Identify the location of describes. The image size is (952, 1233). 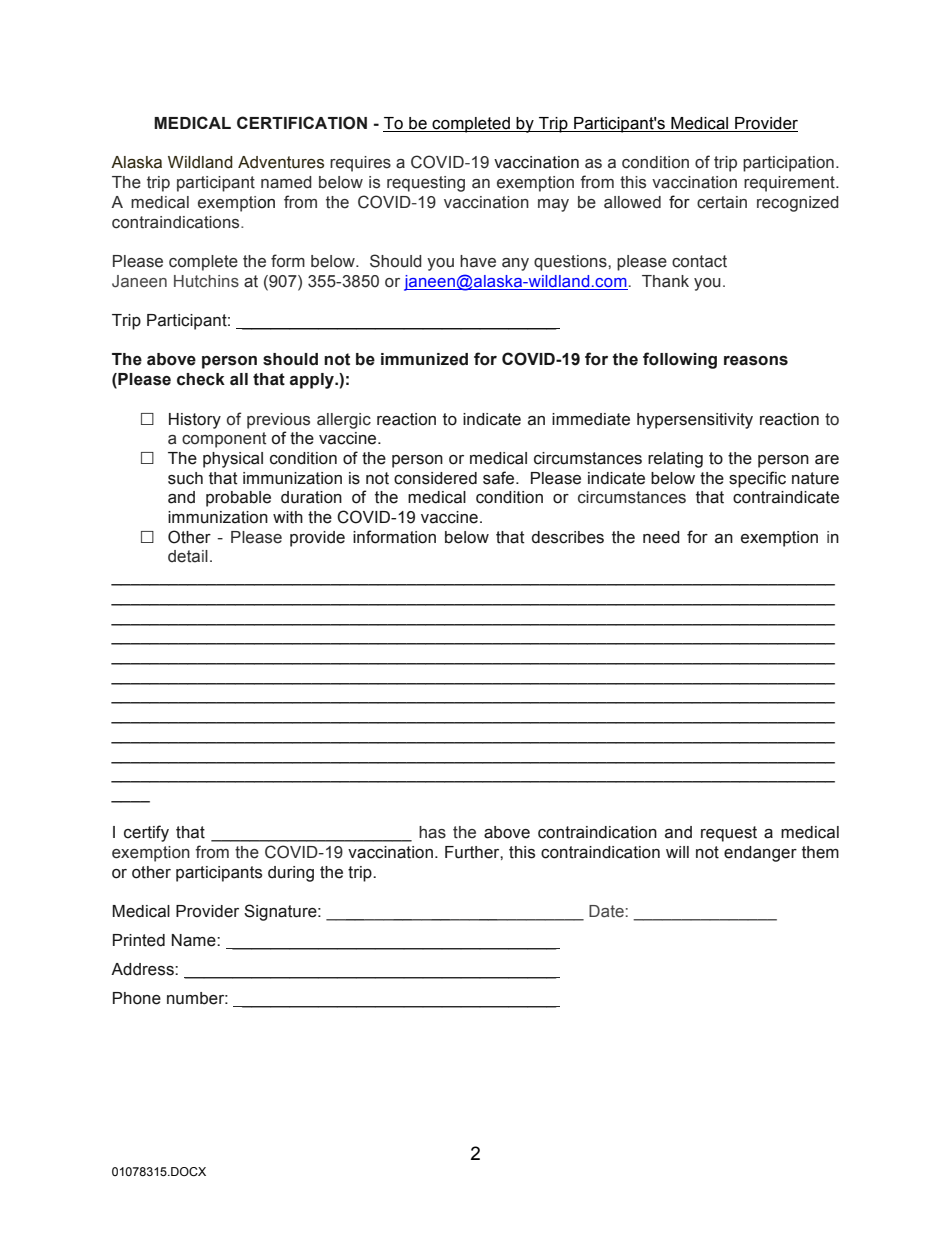
(568, 537).
